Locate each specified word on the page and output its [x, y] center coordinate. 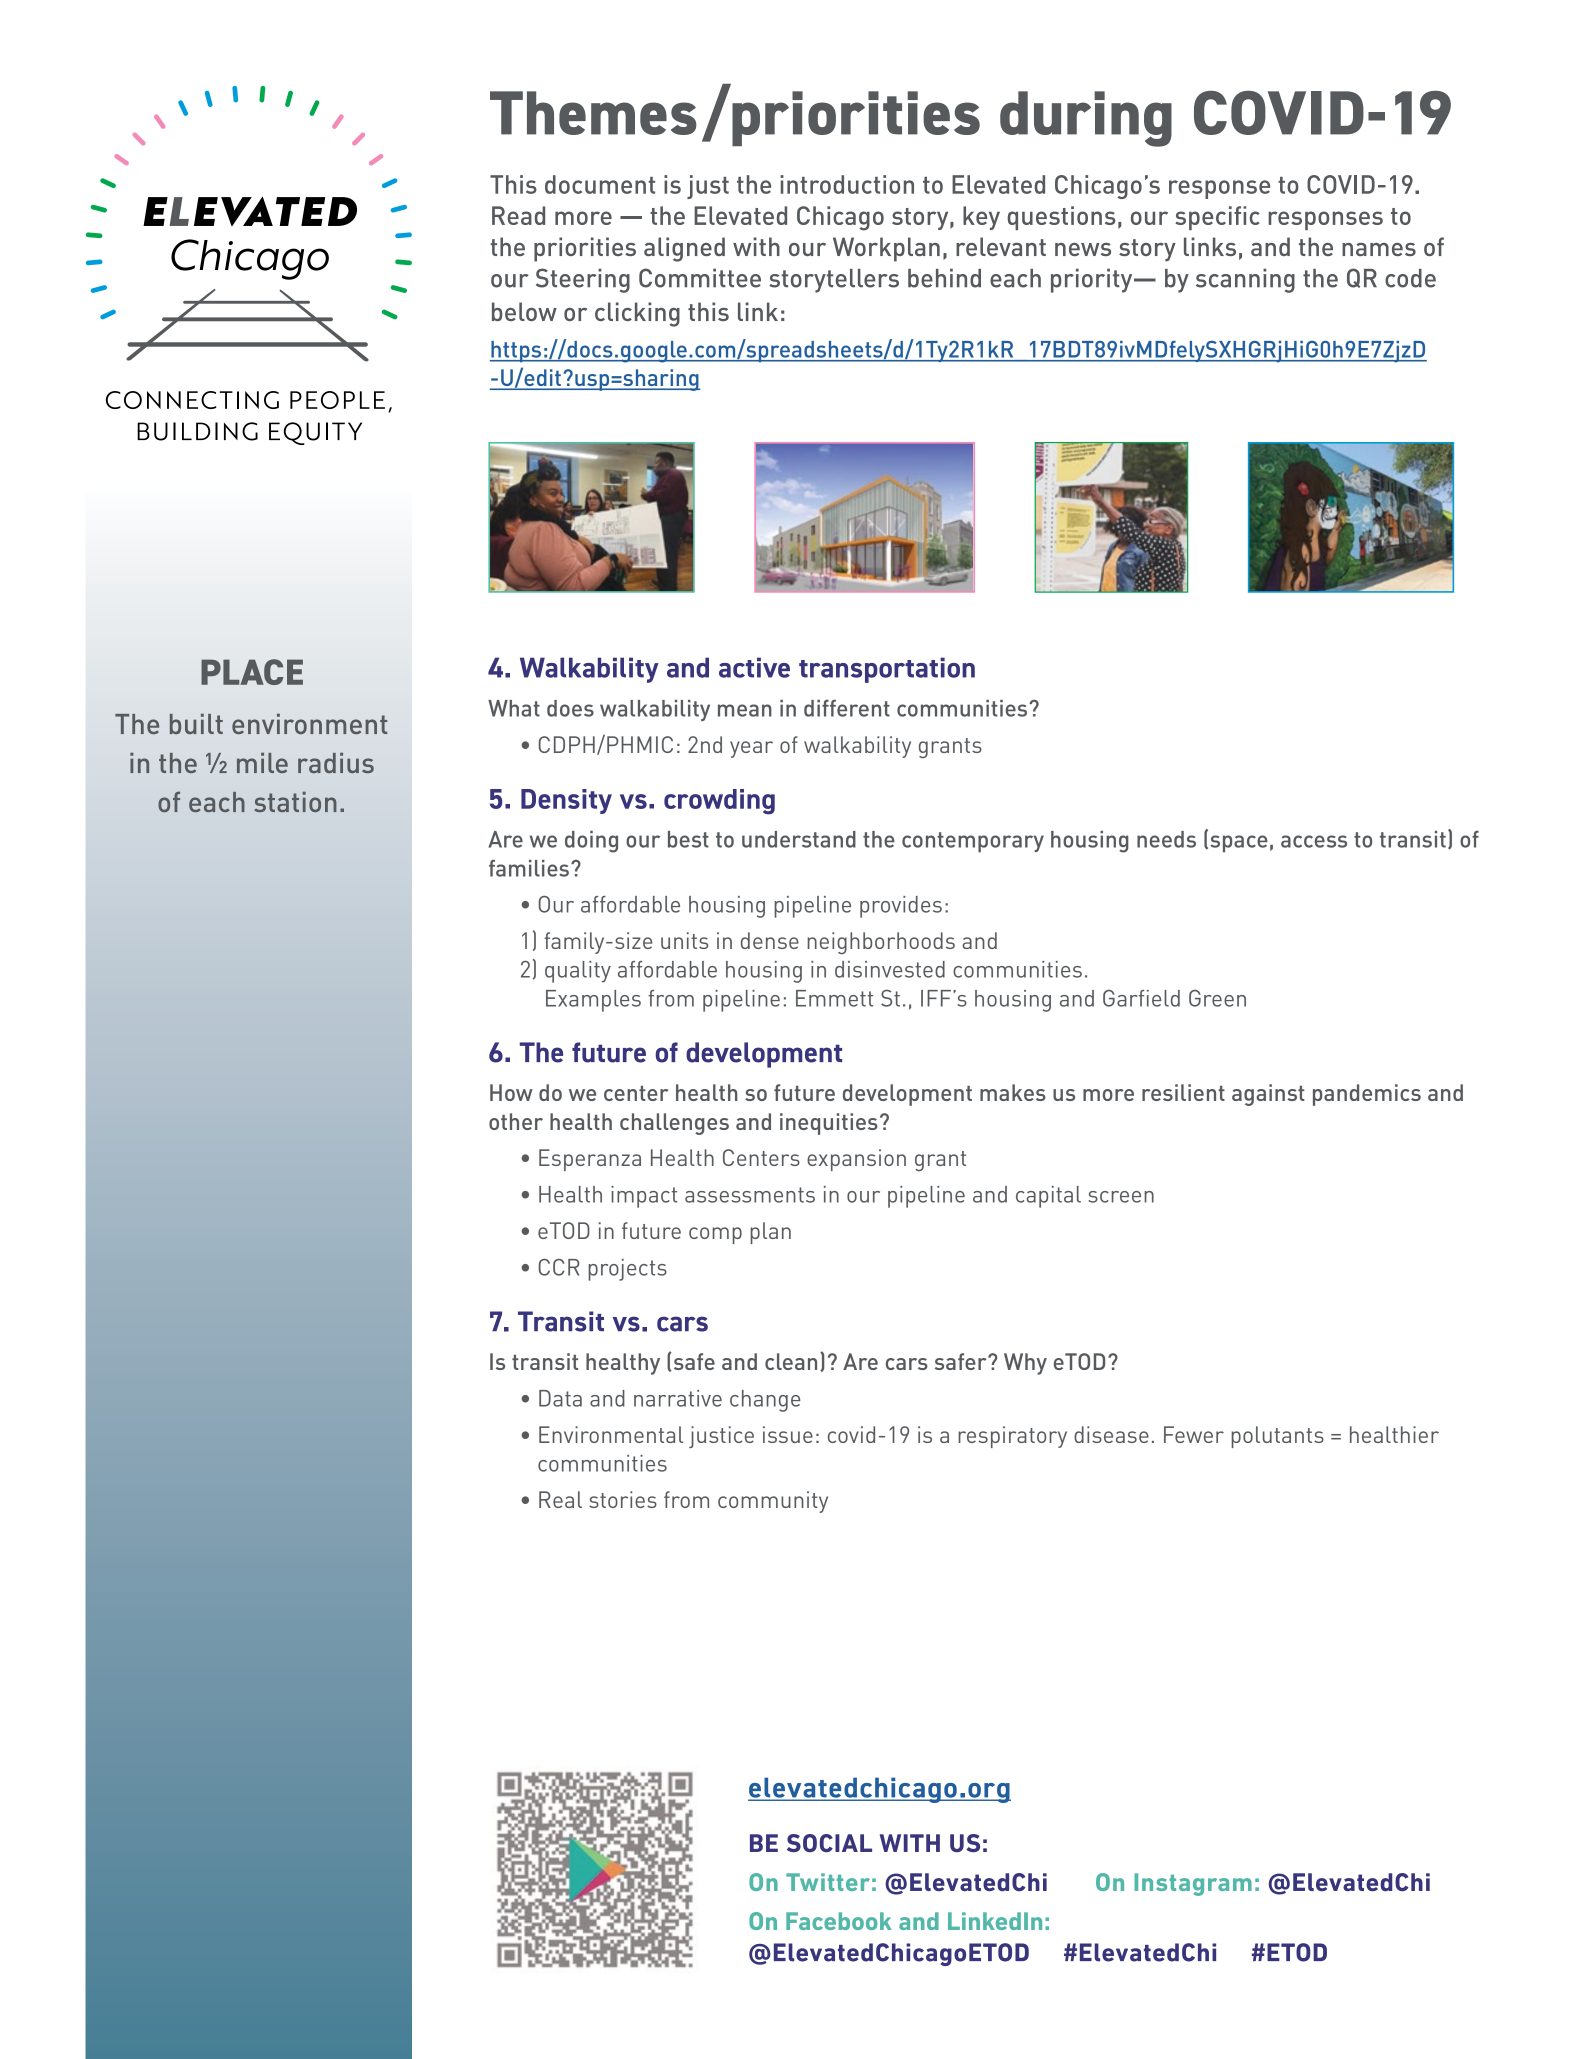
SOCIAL [829, 1843]
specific [1217, 218]
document [600, 184]
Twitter [828, 1882]
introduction [847, 184]
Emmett [834, 998]
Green [1217, 998]
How [511, 1092]
